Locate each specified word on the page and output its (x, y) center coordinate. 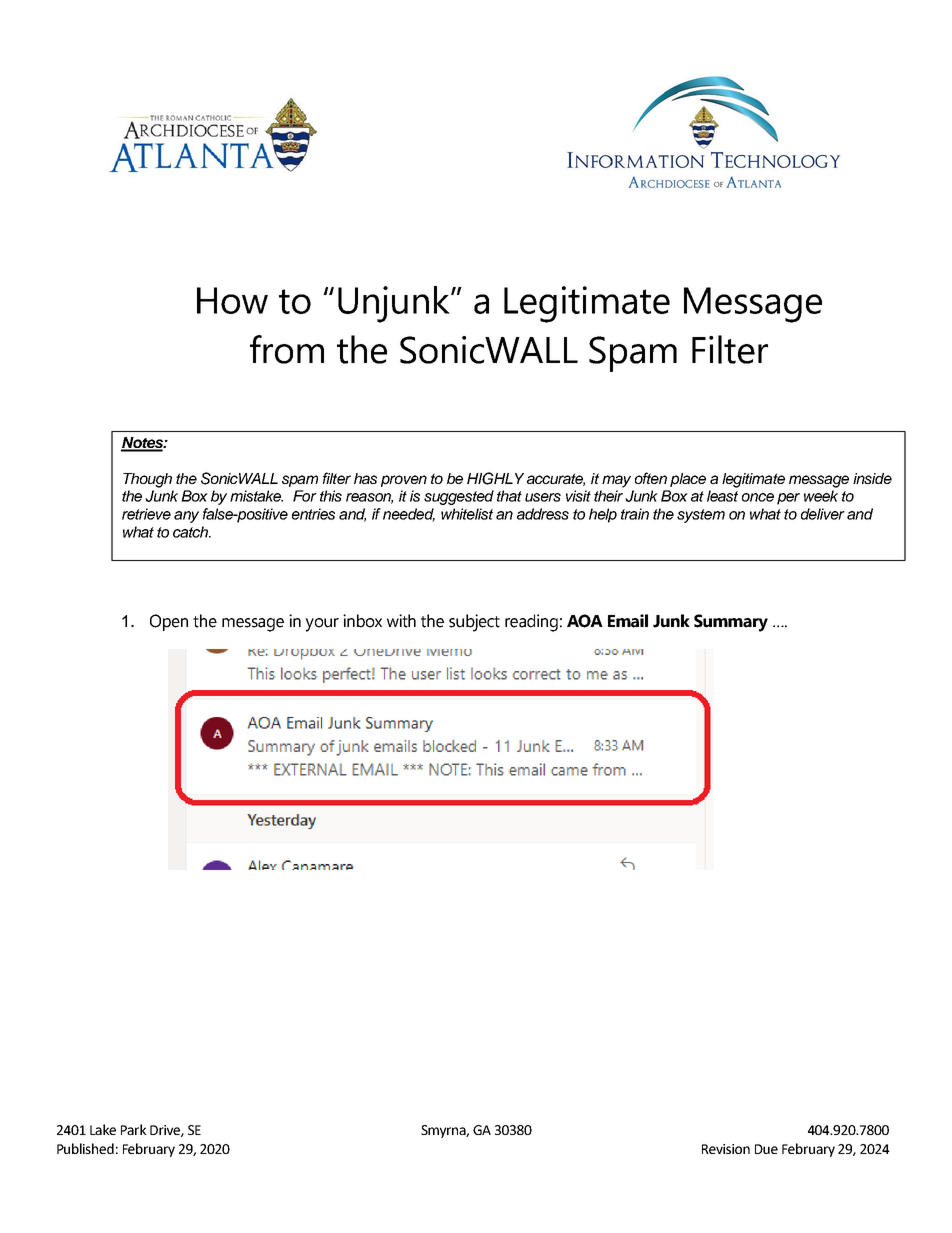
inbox (362, 621)
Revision (726, 1149)
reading (531, 623)
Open (169, 622)
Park (134, 1129)
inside (872, 478)
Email (628, 621)
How (232, 300)
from (287, 349)
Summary (731, 623)
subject (474, 623)
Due (766, 1149)
